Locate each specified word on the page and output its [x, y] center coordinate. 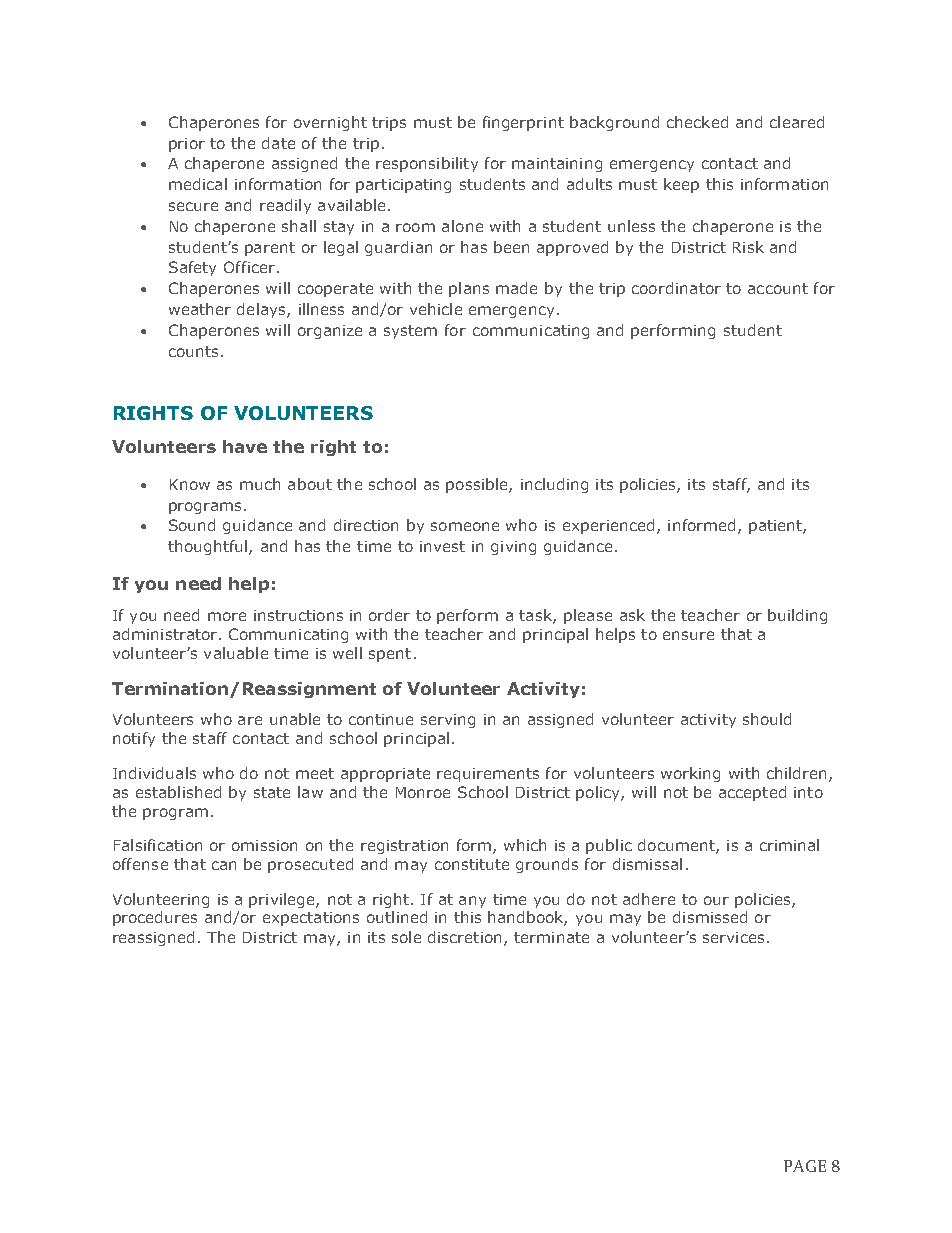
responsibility [427, 164]
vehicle [436, 309]
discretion [464, 937]
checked [697, 122]
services [733, 937]
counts [193, 351]
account [778, 288]
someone [465, 526]
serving [448, 721]
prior [187, 145]
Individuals [154, 773]
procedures [155, 918]
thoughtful [207, 547]
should [767, 719]
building [797, 616]
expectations [311, 919]
